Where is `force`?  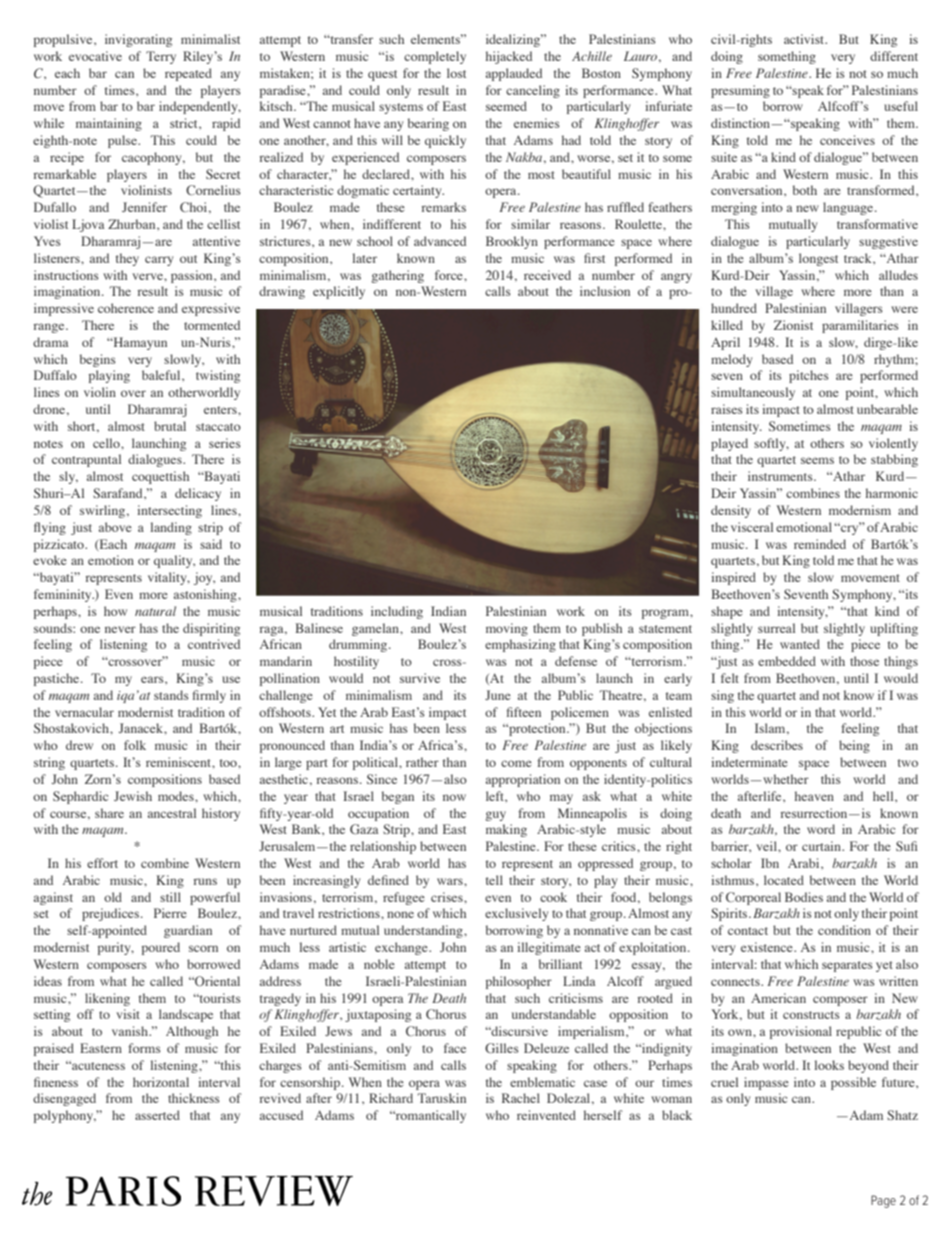
force is located at coordinates (450, 275).
